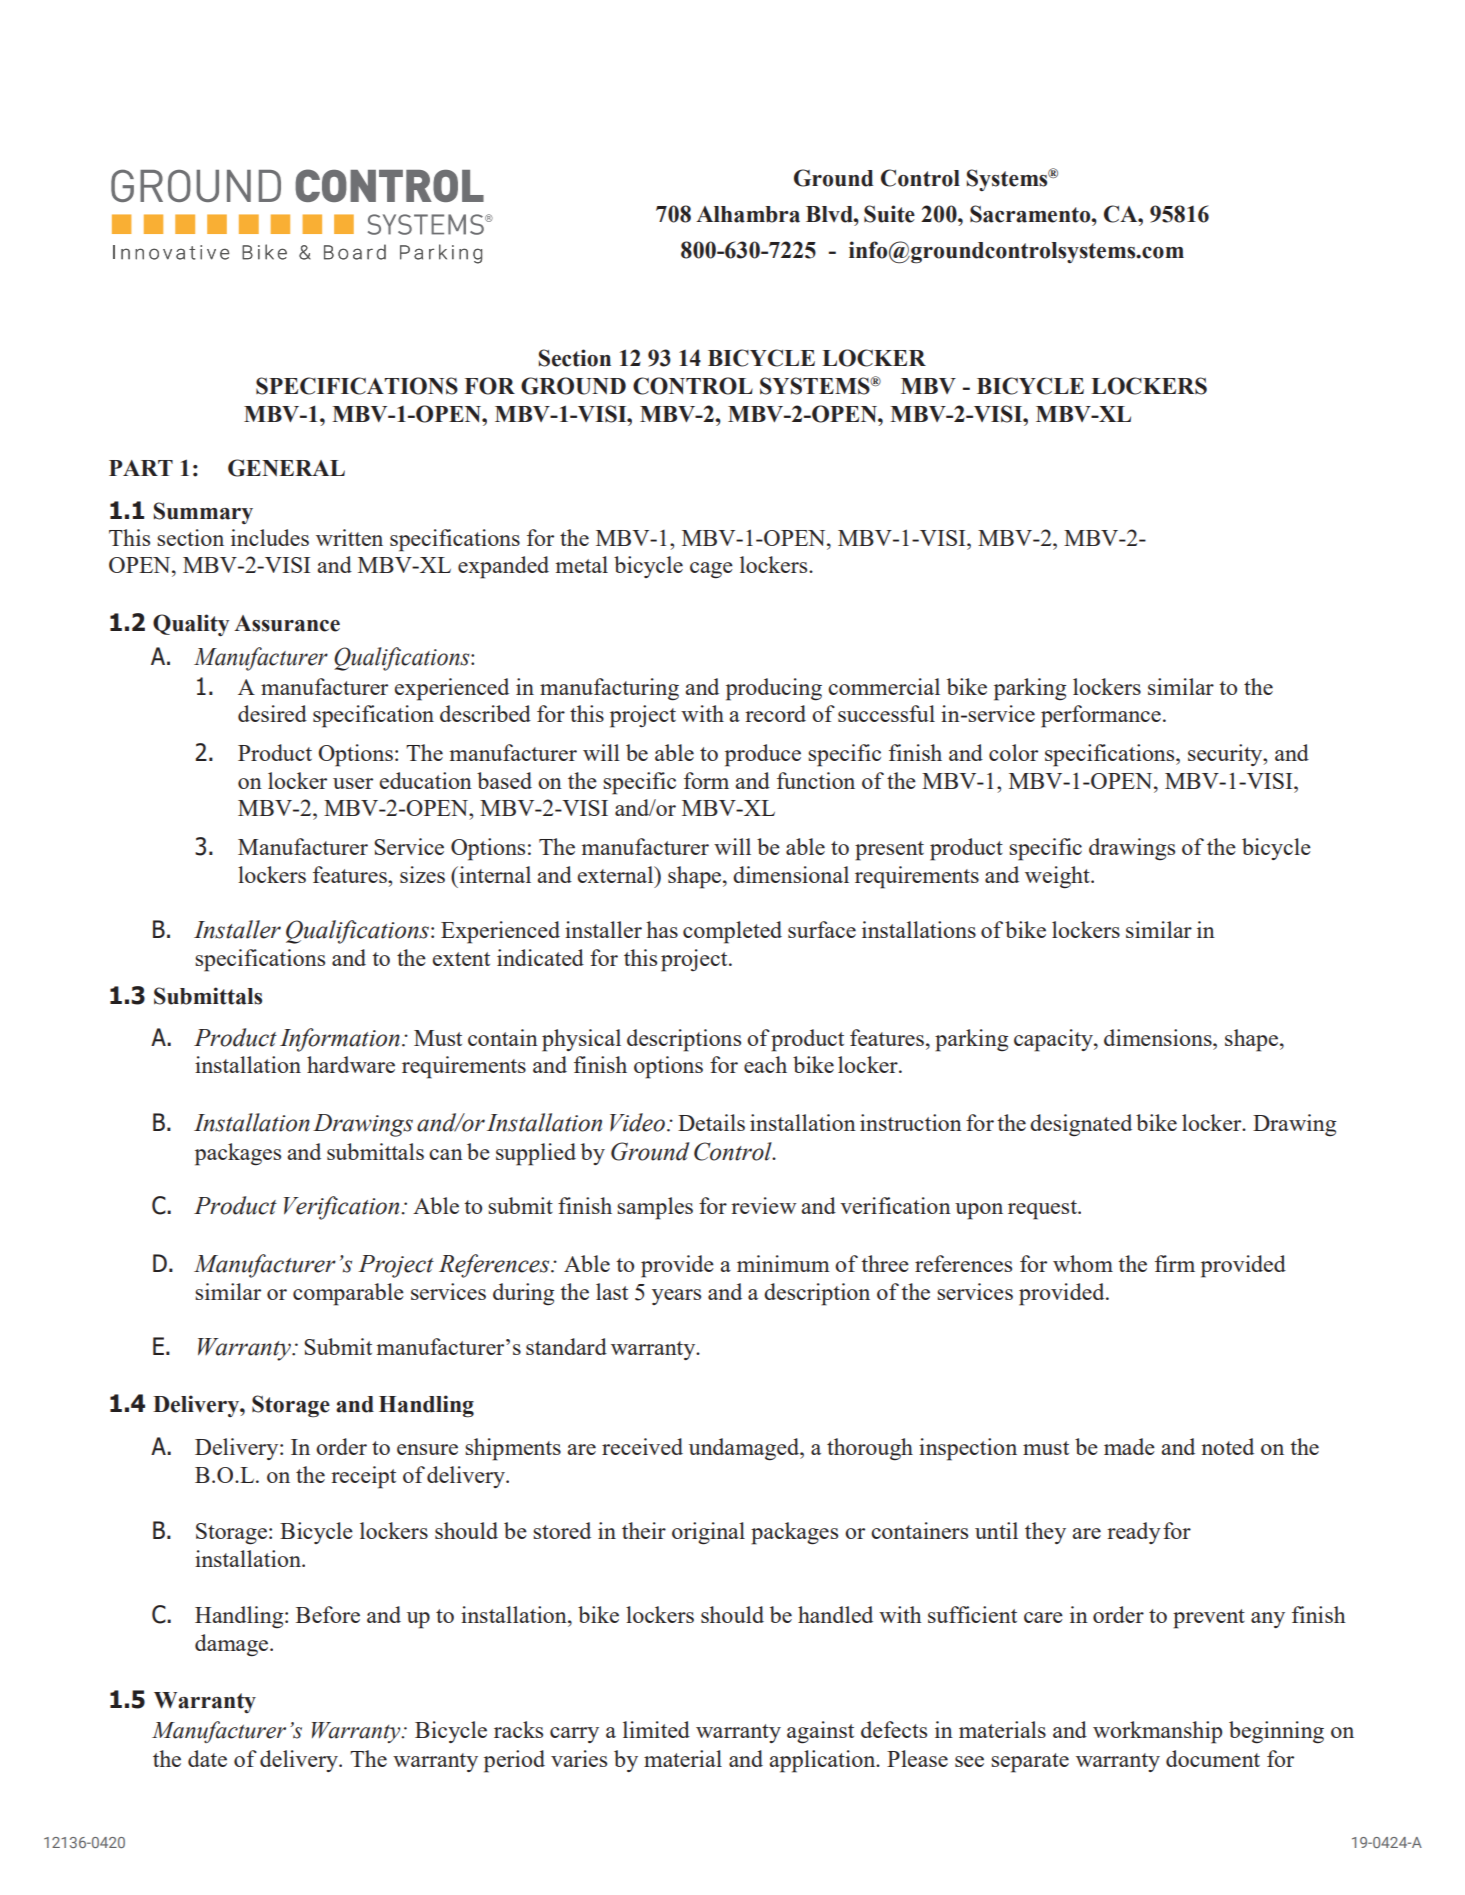 Image resolution: width=1465 pixels, height=1895 pixels. I want to click on years, so click(676, 1297).
